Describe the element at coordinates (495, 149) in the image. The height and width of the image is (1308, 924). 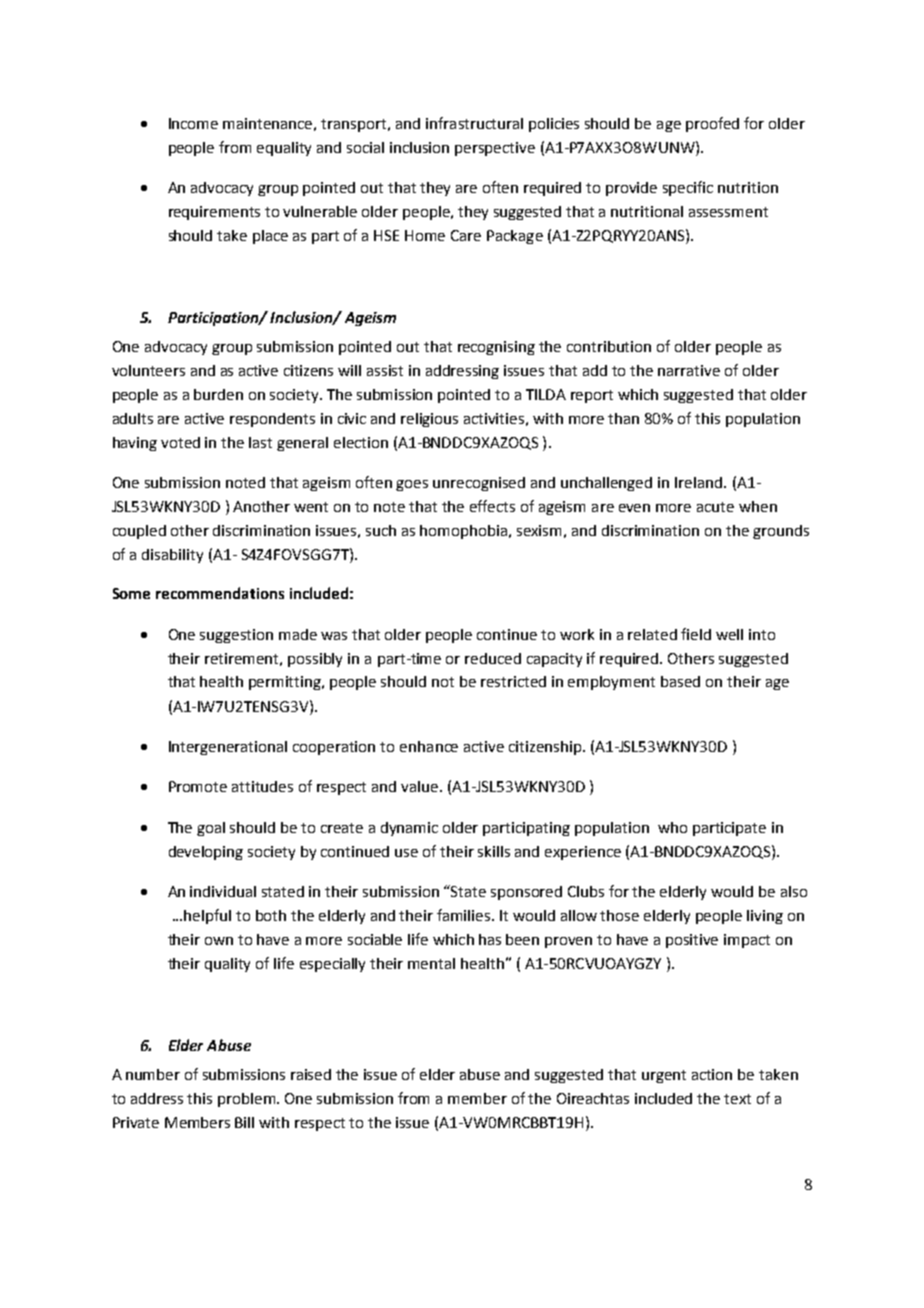
I see `perspective` at that location.
